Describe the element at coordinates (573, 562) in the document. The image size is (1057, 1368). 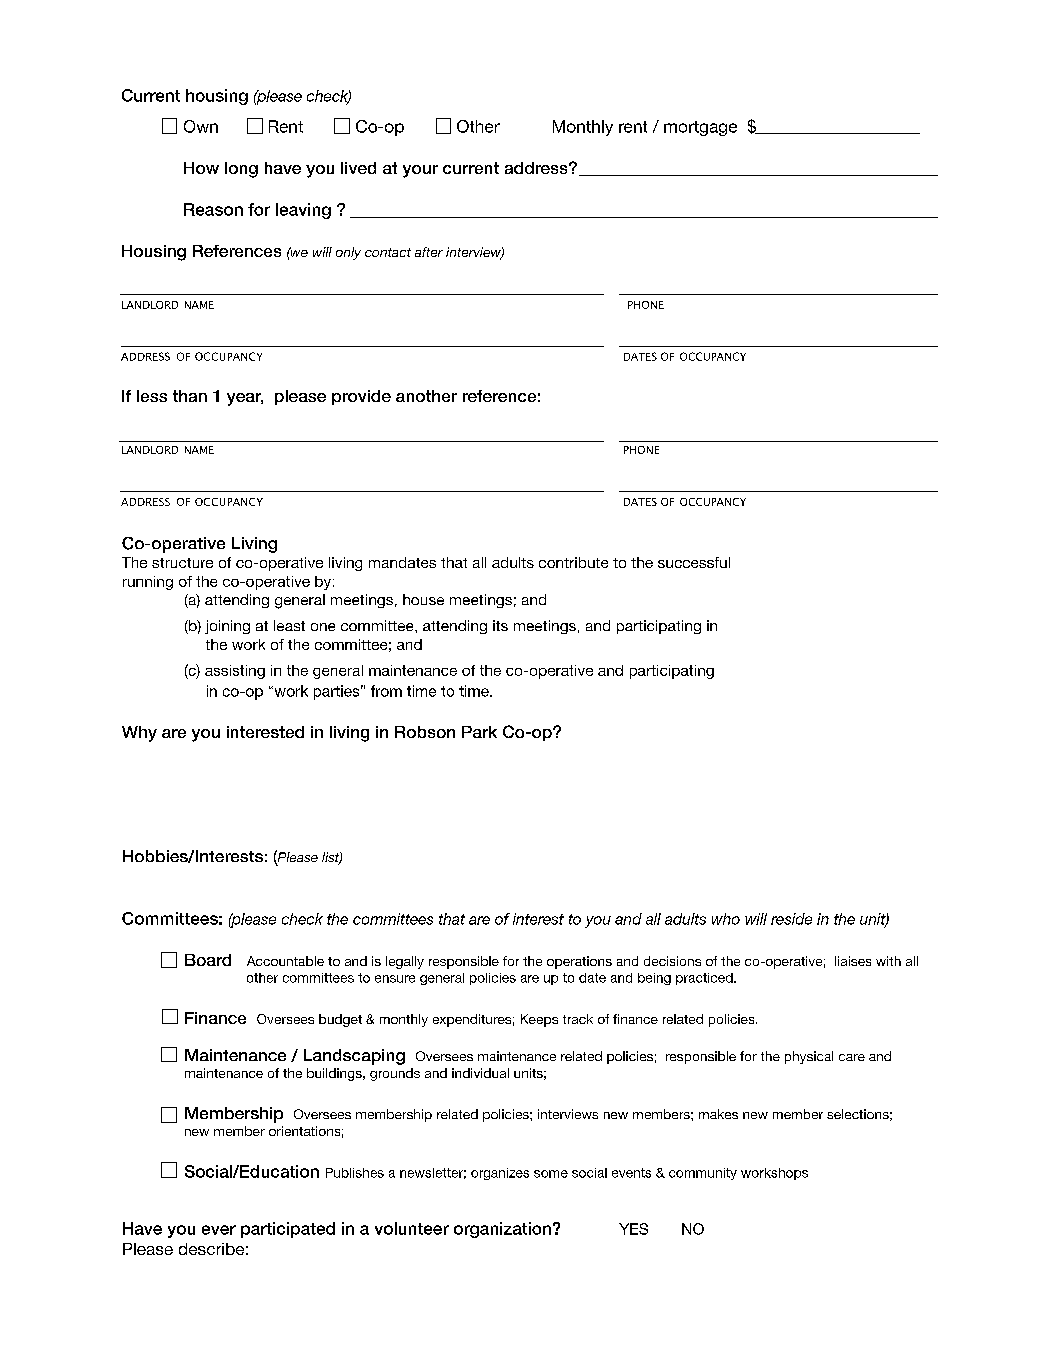
I see `contribute` at that location.
